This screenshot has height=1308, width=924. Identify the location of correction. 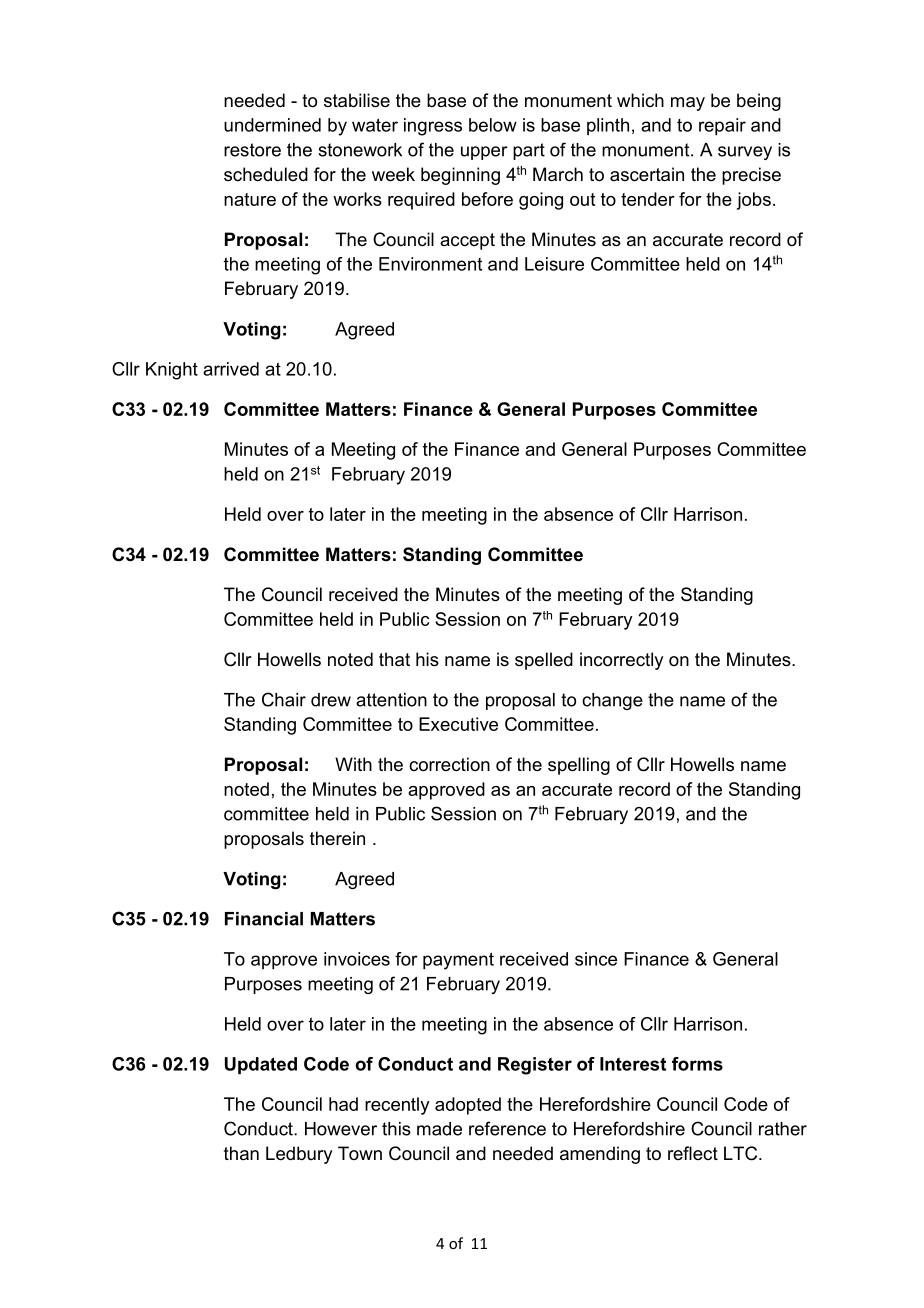
(449, 764).
